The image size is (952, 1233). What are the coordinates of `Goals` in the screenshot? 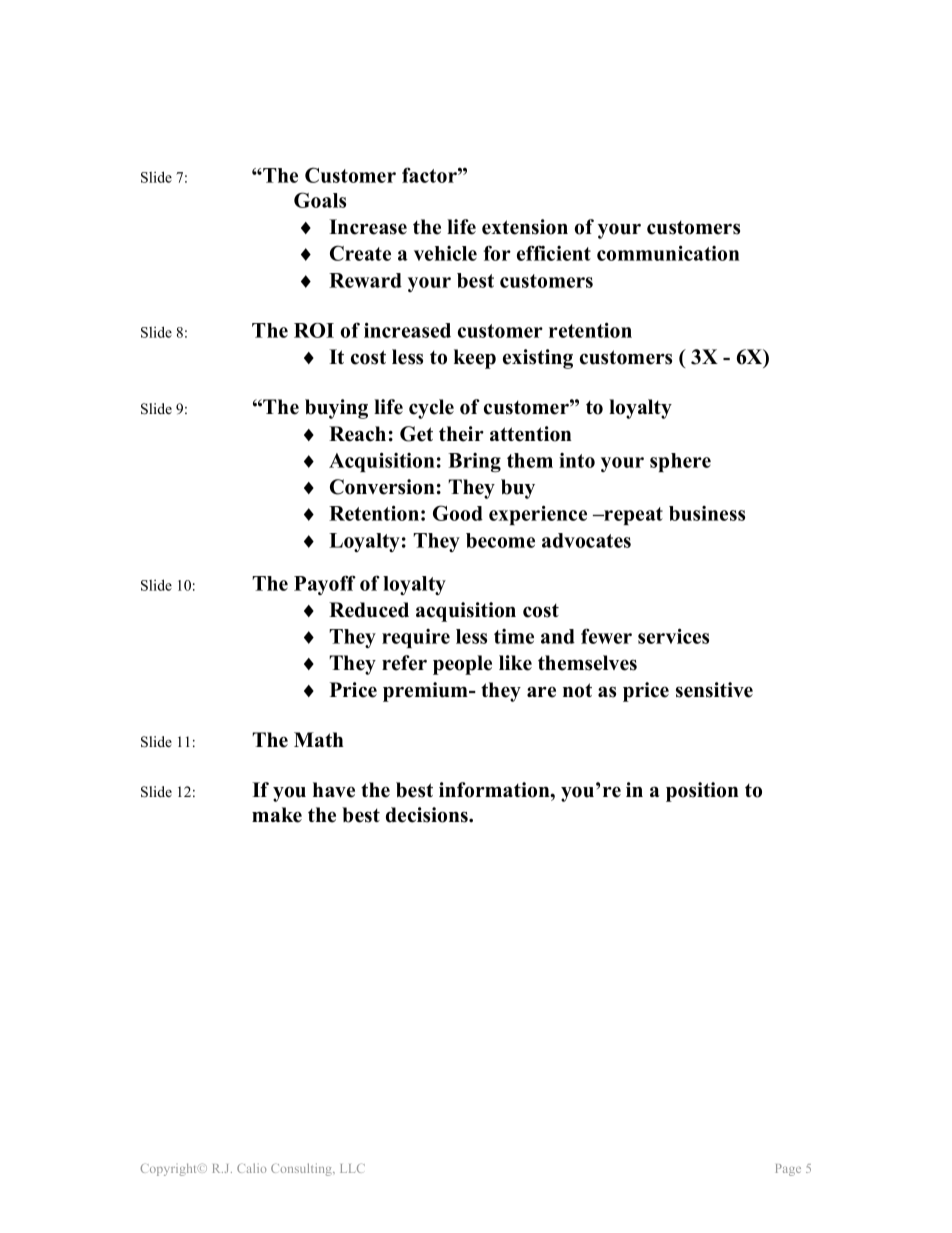 It's located at (320, 200).
